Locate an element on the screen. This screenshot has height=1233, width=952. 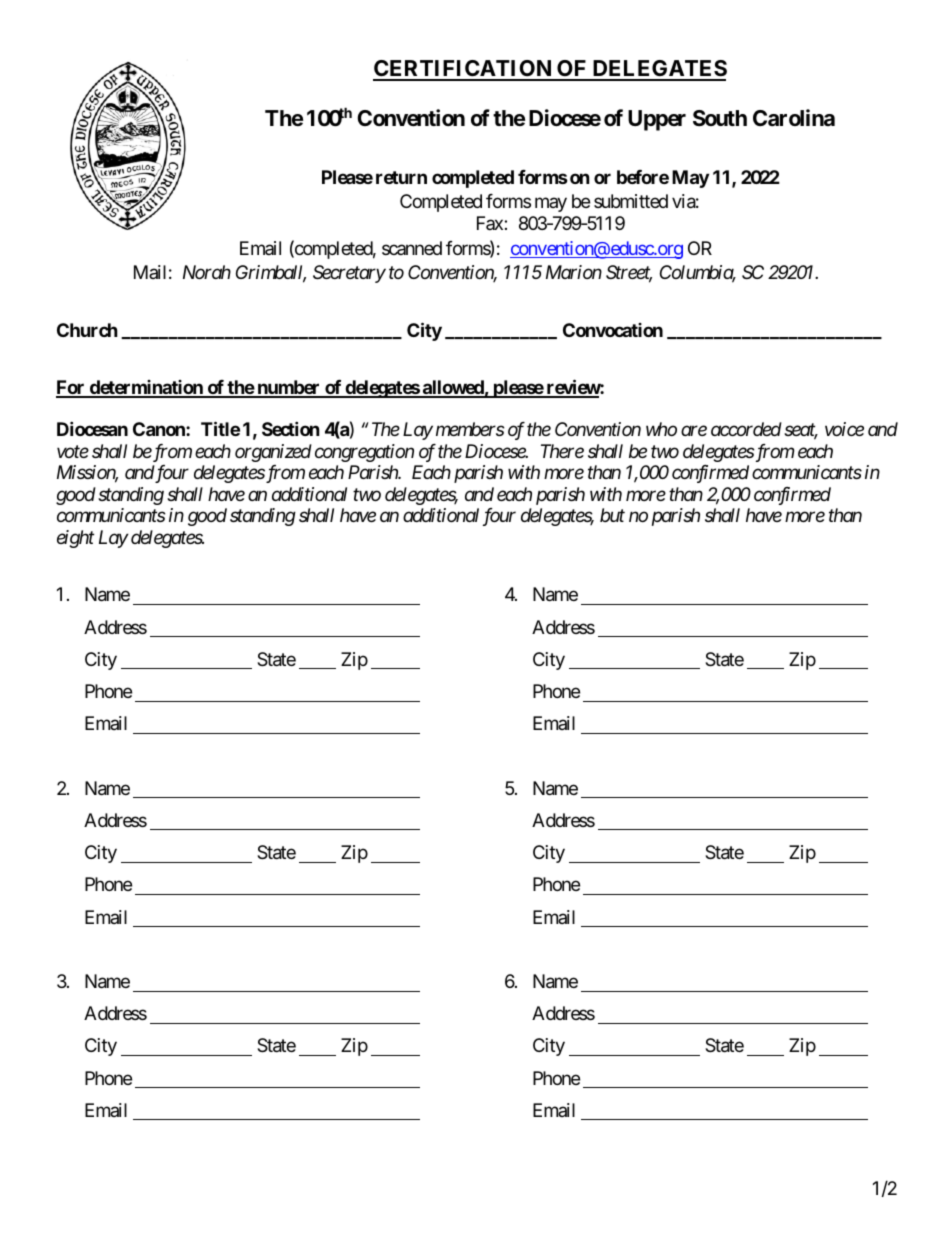
but is located at coordinates (612, 515).
